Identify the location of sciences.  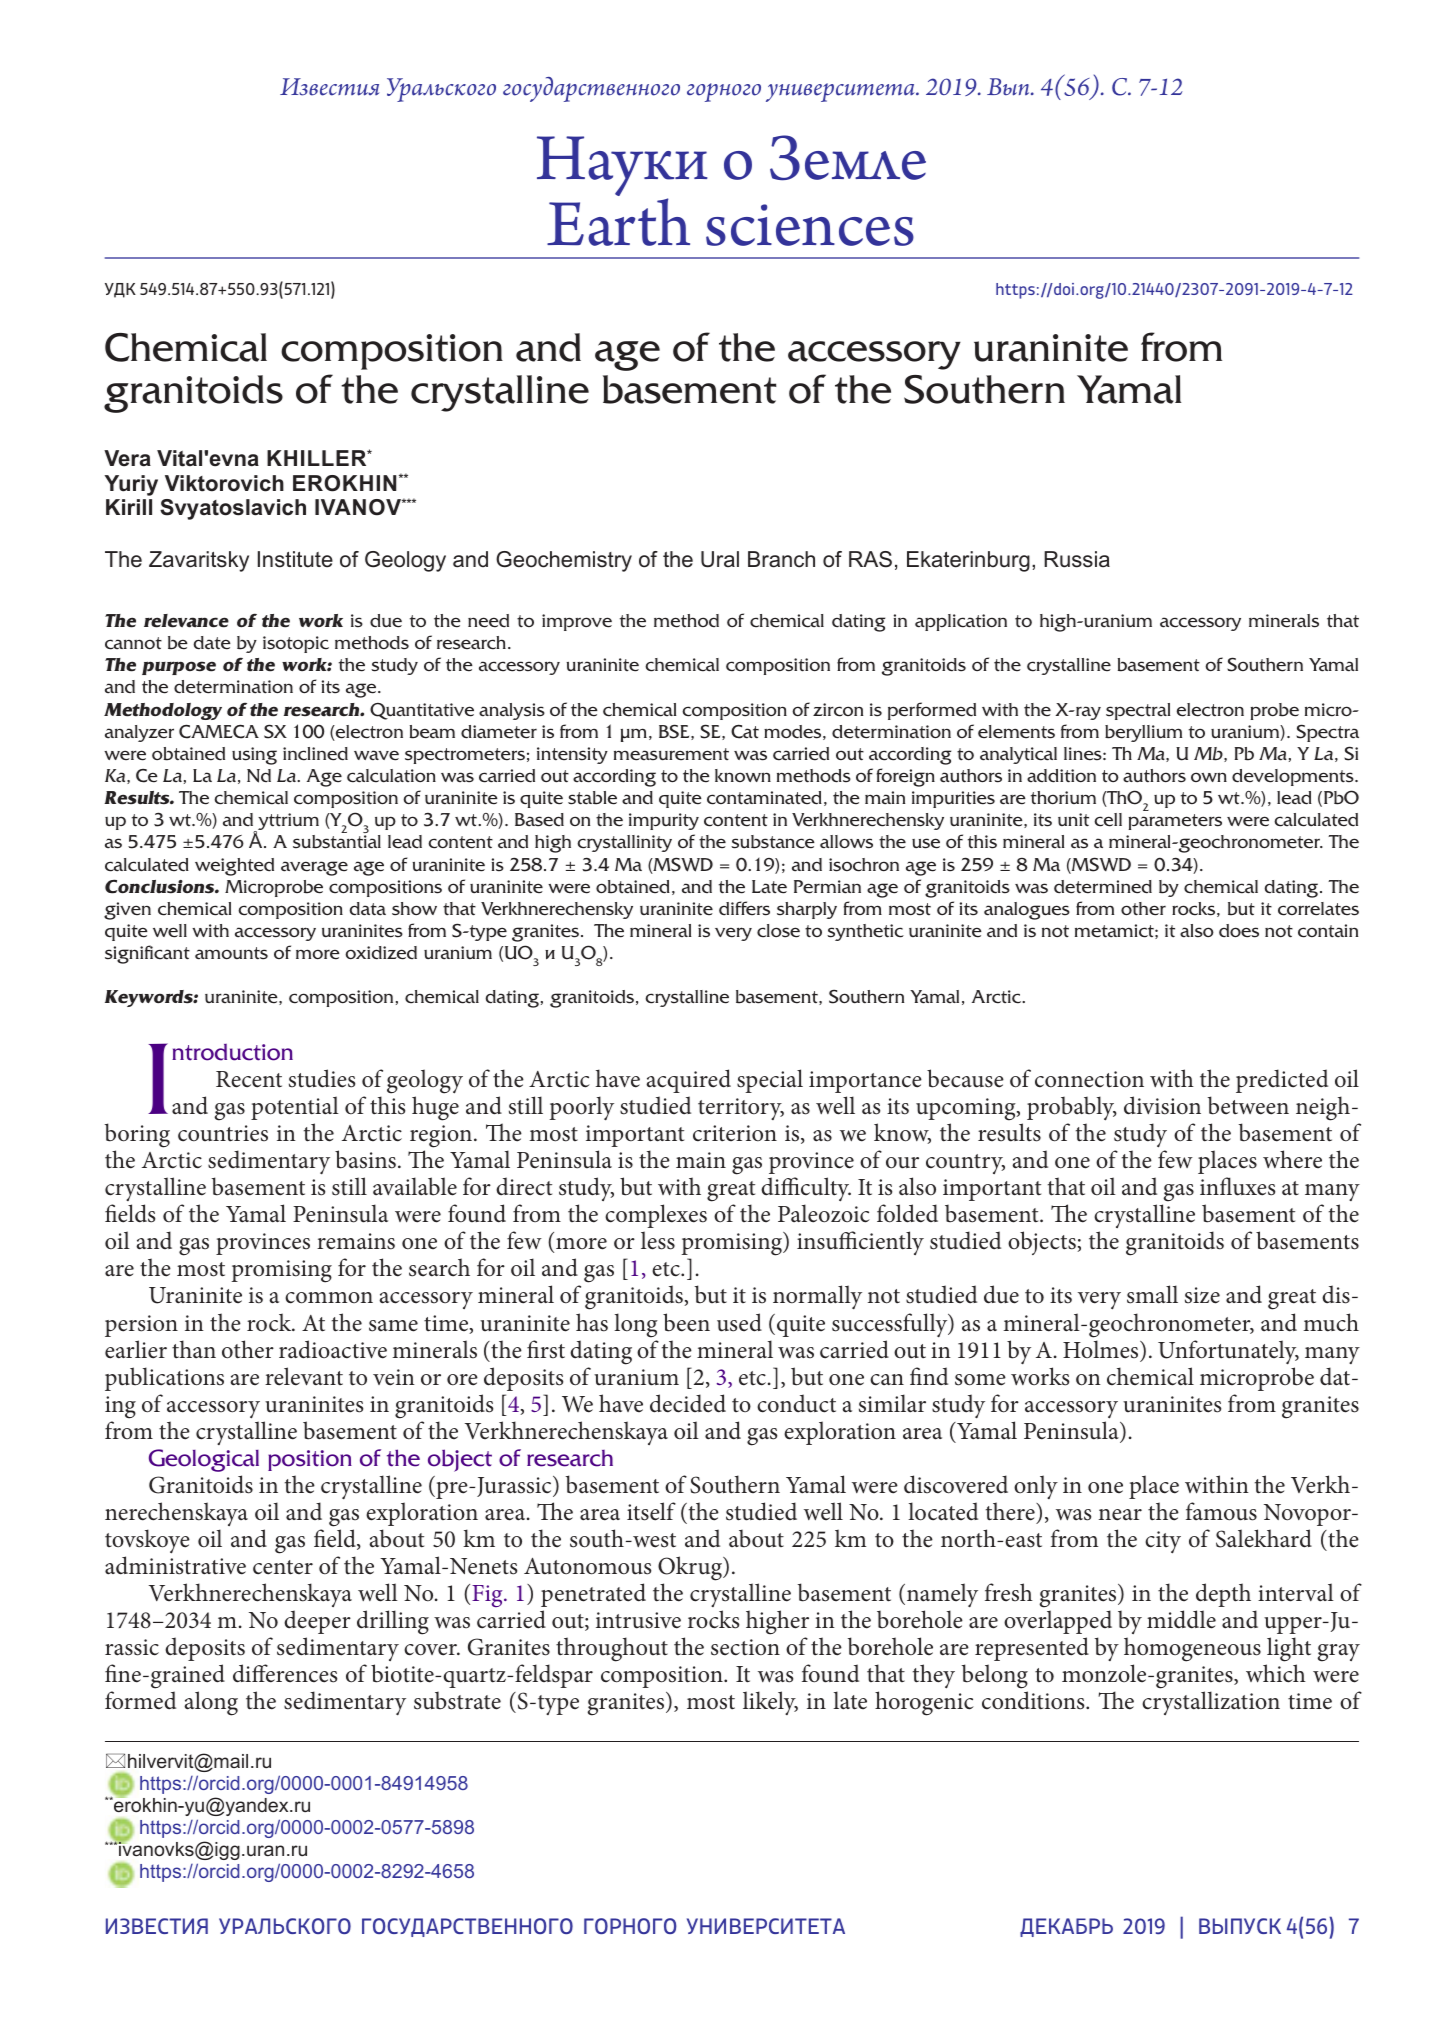
(810, 225).
